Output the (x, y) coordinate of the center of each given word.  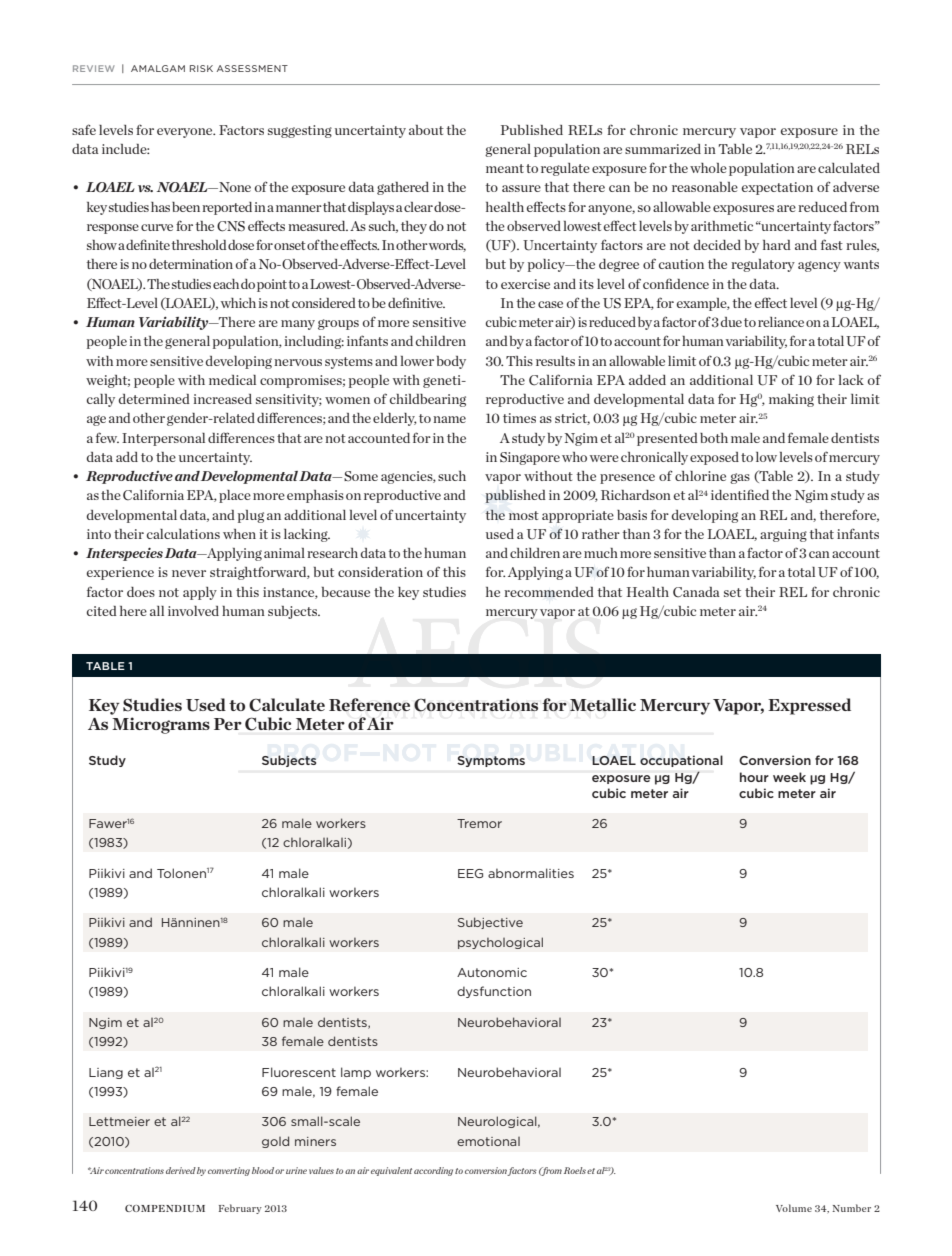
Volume (794, 1208)
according (433, 1171)
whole (708, 168)
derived (181, 1170)
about (426, 130)
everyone (186, 133)
